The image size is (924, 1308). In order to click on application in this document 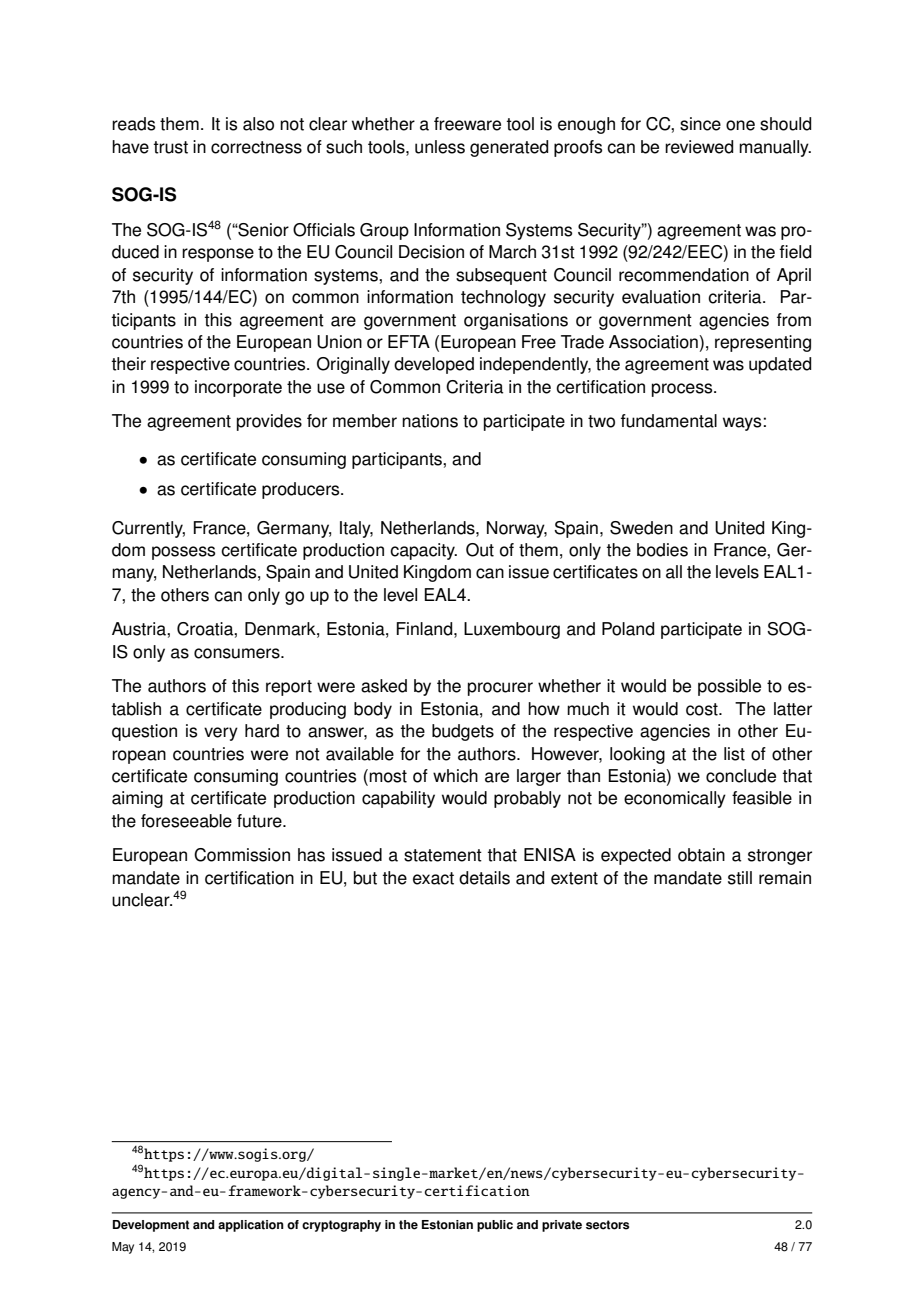, I will do `click(251, 1226)`.
